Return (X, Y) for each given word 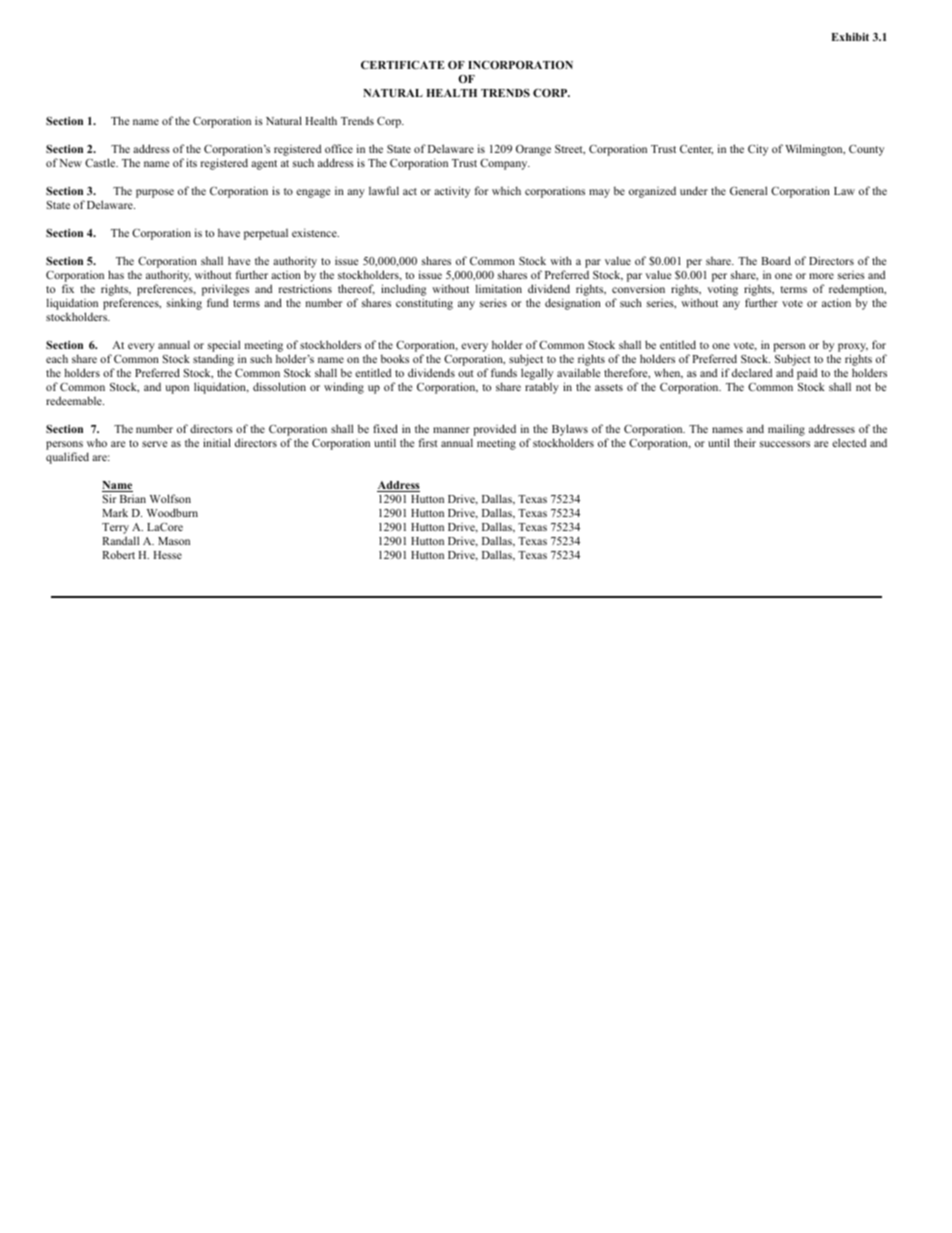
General (748, 190)
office (339, 148)
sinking (184, 304)
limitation (499, 288)
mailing (786, 430)
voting (722, 290)
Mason (174, 541)
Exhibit (850, 37)
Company (505, 164)
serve (154, 444)
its (191, 162)
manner (451, 430)
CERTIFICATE (402, 65)
